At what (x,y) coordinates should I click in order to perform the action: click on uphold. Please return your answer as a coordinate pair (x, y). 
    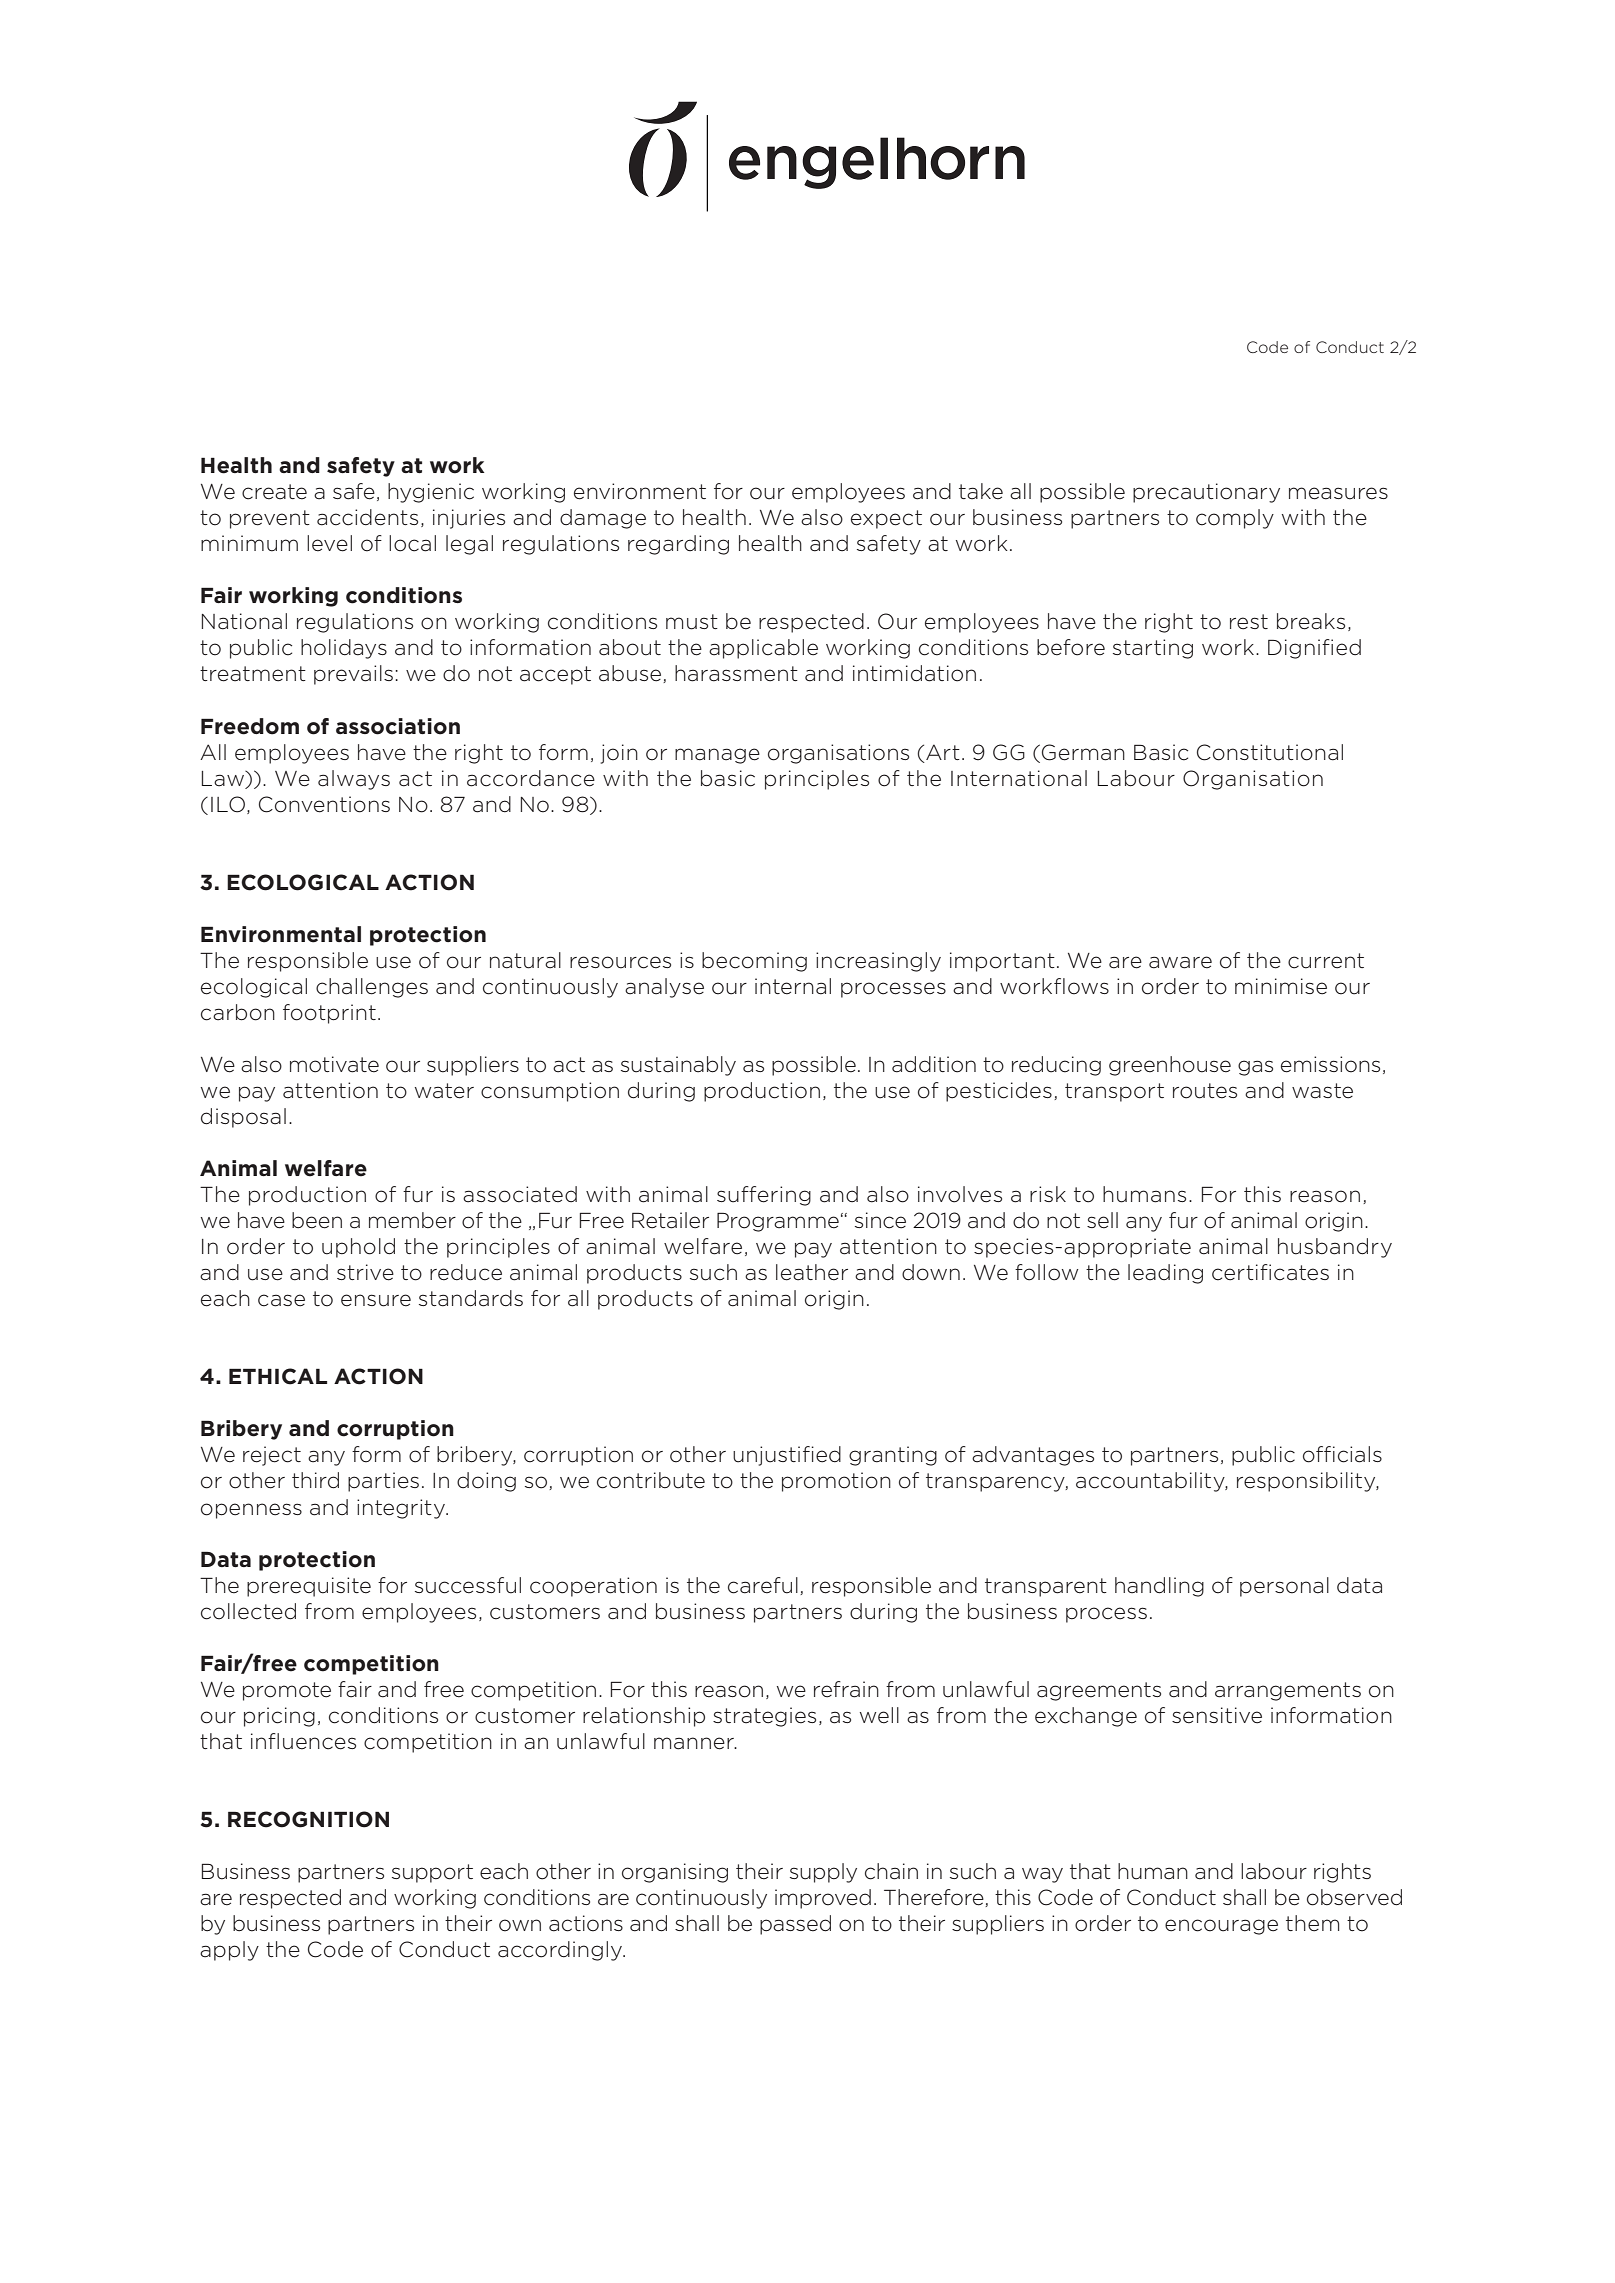
    Looking at the image, I should click on (358, 1248).
